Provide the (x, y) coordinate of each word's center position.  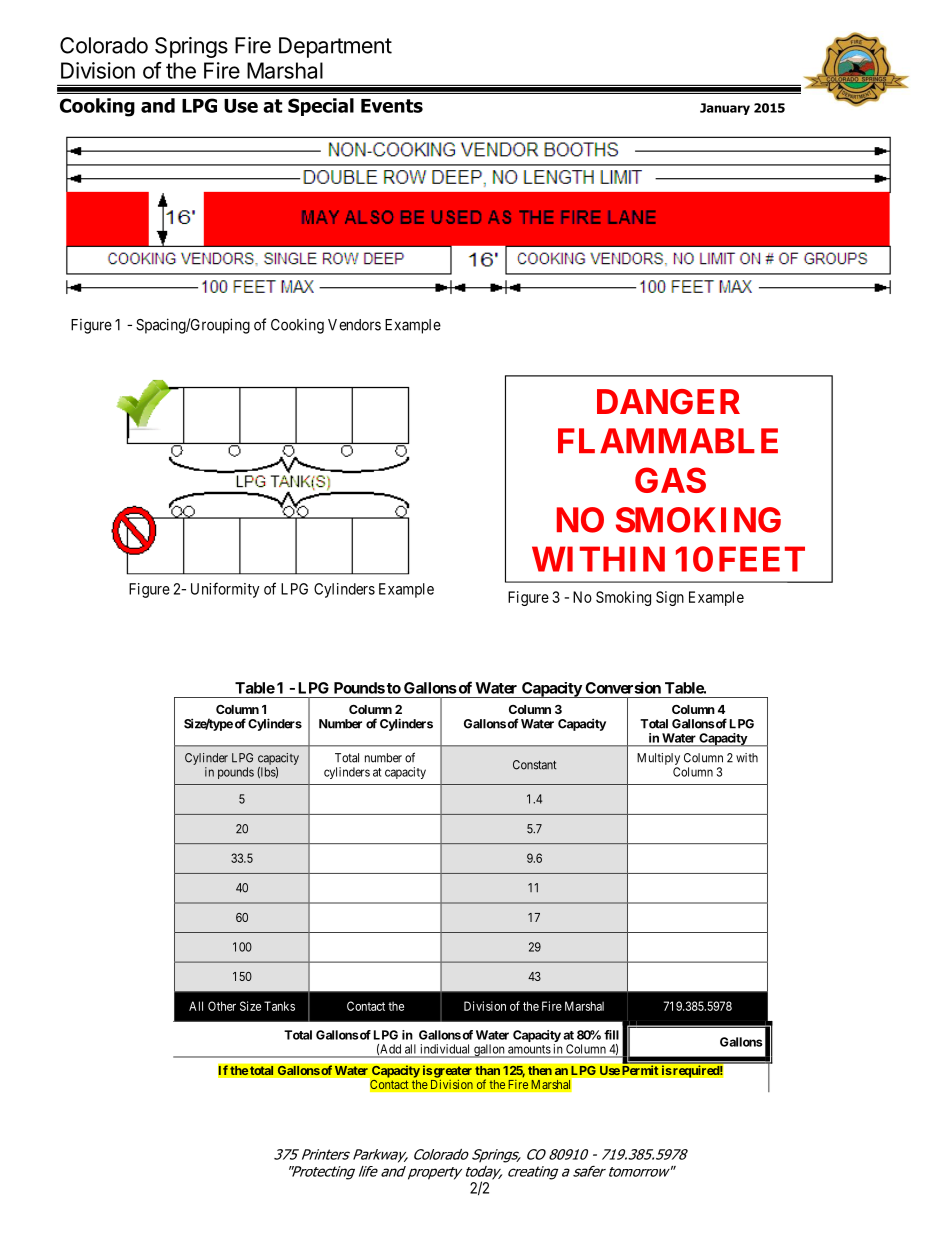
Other (222, 1006)
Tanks (279, 1006)
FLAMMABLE (668, 440)
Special (321, 107)
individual (445, 1049)
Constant (534, 765)
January (725, 109)
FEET (762, 559)
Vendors (354, 325)
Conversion (623, 687)
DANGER (668, 402)
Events (392, 106)
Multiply (658, 759)
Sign (670, 598)
